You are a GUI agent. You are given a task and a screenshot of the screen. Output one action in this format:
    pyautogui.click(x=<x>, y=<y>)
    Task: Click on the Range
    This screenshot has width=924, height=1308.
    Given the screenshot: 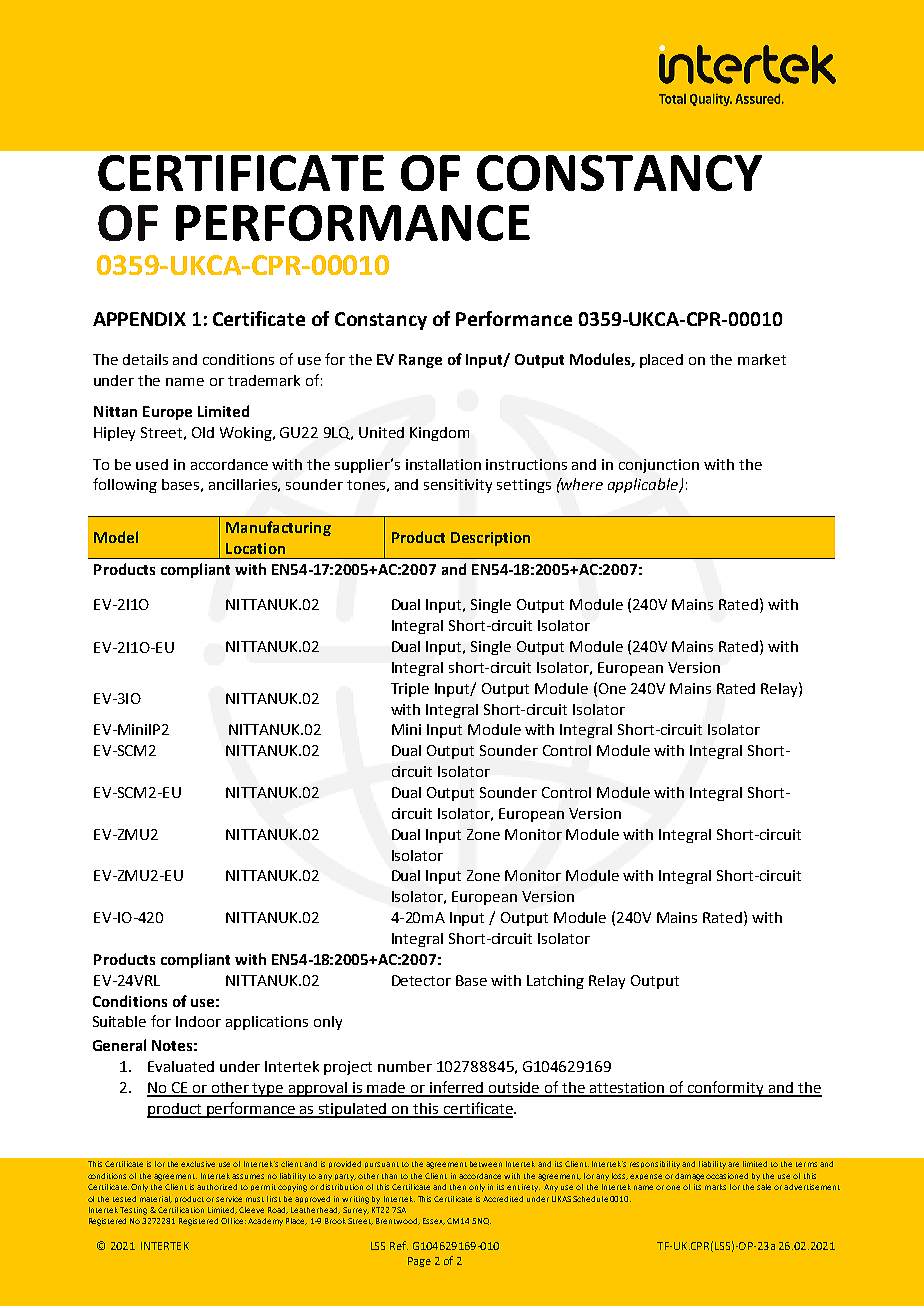 What is the action you would take?
    pyautogui.click(x=420, y=361)
